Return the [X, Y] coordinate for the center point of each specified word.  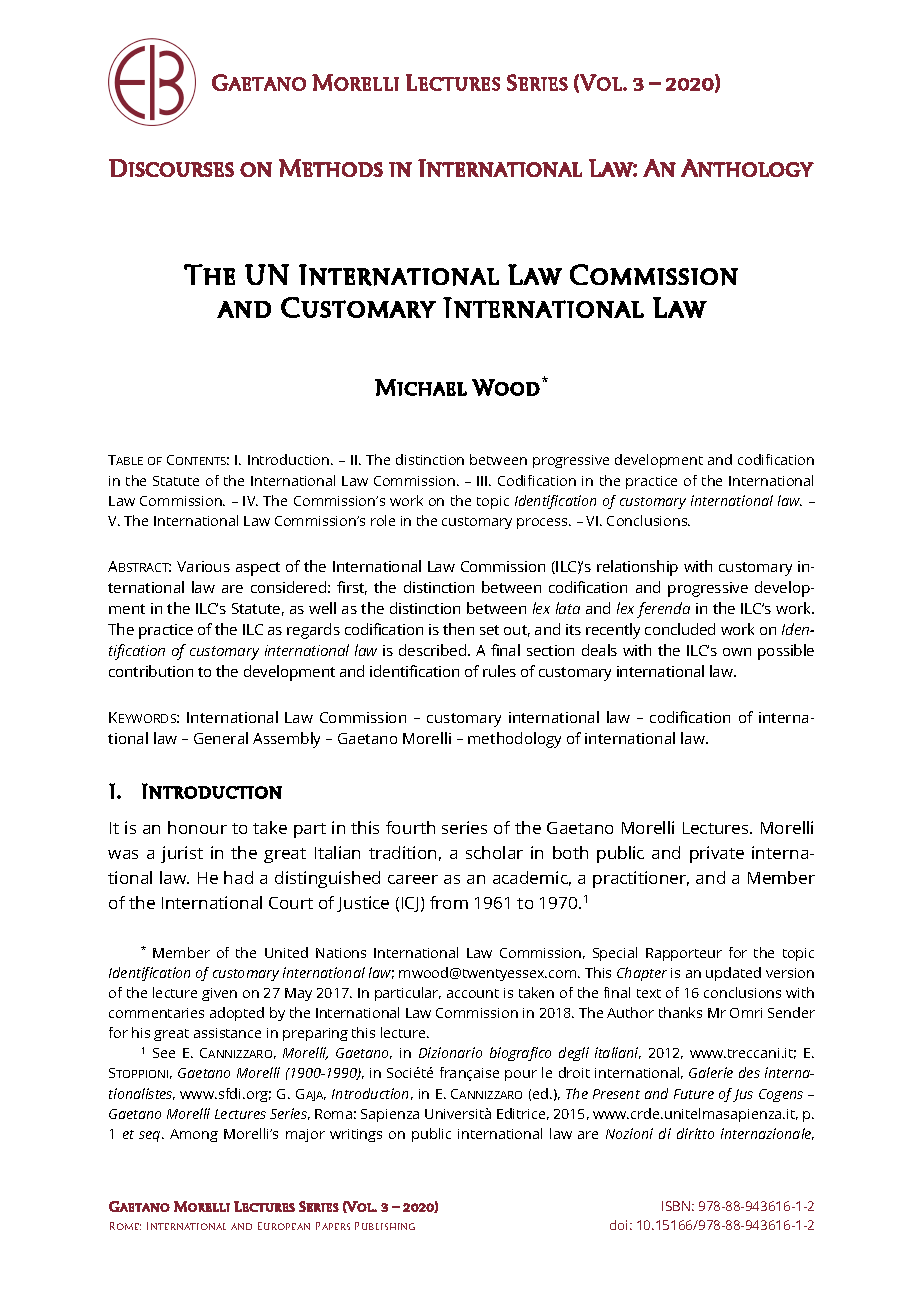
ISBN [676, 1206]
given [219, 994]
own [737, 652]
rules [499, 671]
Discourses [171, 168]
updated [733, 974]
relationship [637, 568]
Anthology [747, 168]
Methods [331, 168]
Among [194, 1135]
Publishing [385, 1226]
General [221, 738]
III [483, 481]
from [449, 902]
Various [203, 566]
